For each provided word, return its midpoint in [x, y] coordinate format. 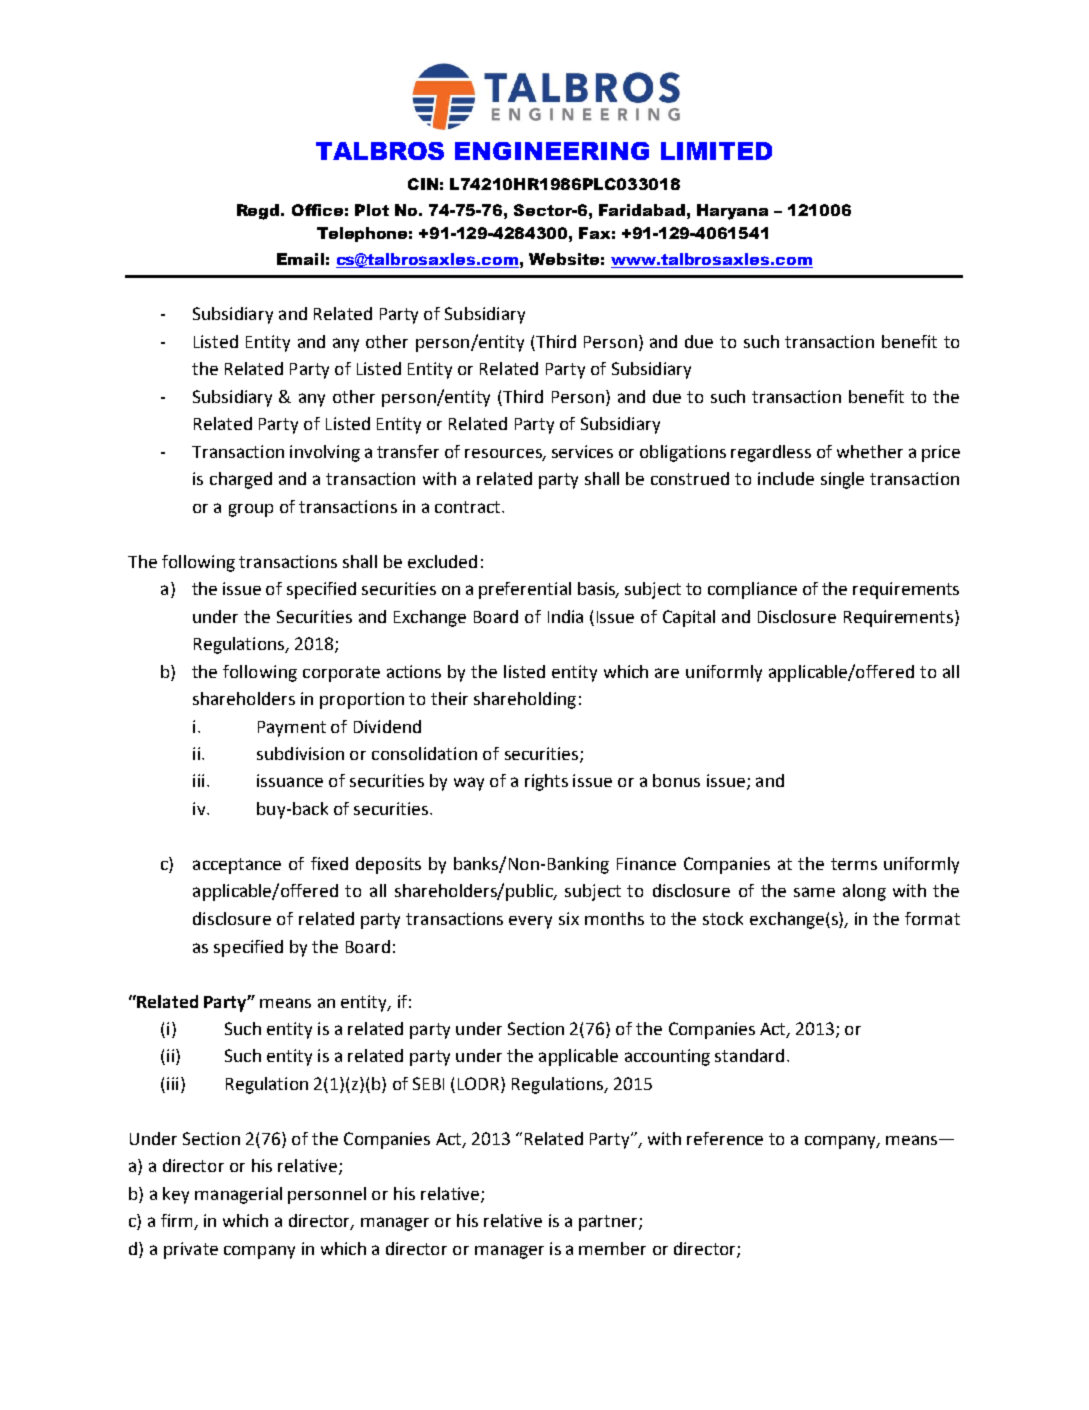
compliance [752, 590]
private [191, 1250]
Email [300, 259]
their [449, 698]
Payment [292, 729]
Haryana [732, 212]
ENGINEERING [552, 151]
